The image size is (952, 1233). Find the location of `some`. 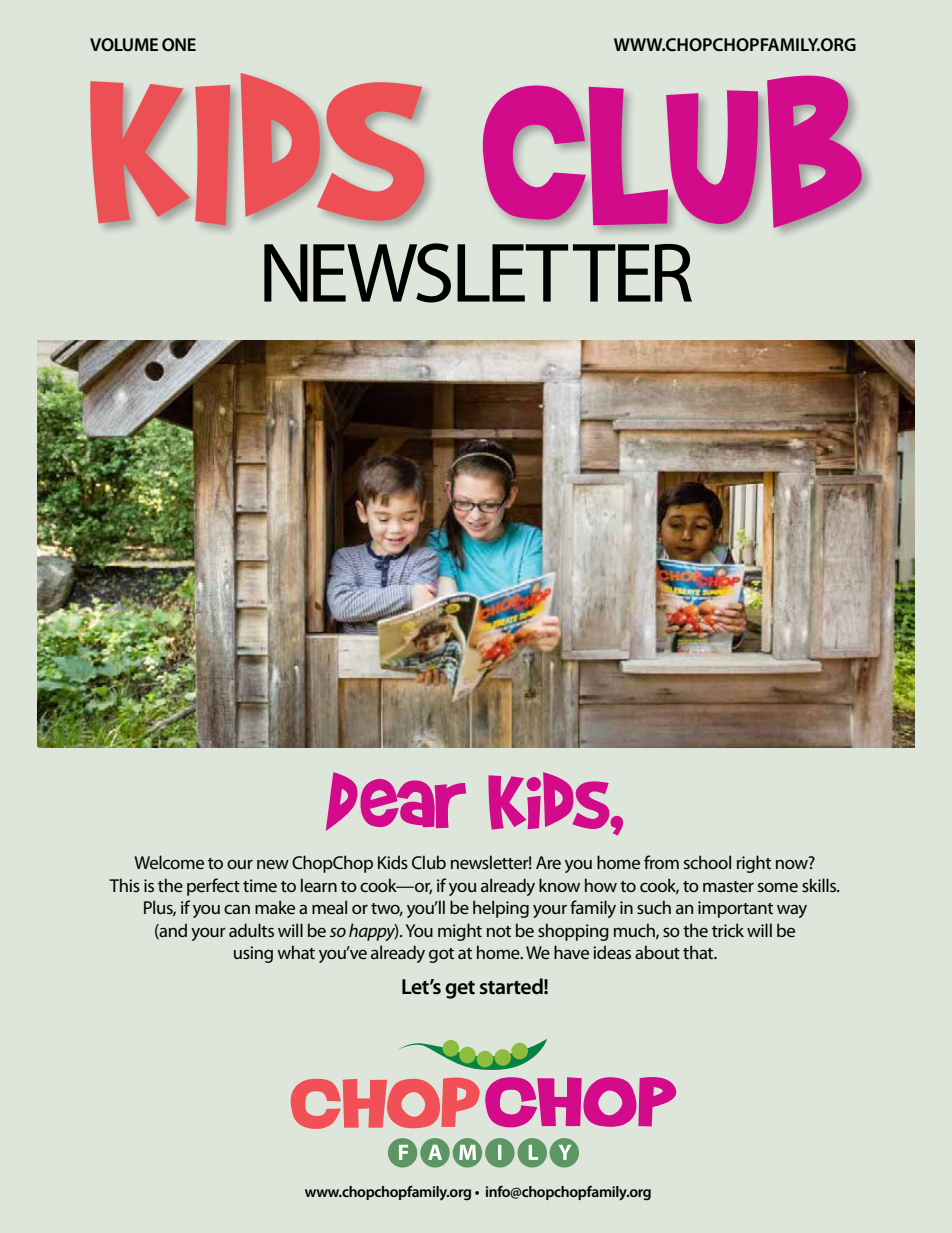

some is located at coordinates (778, 887).
